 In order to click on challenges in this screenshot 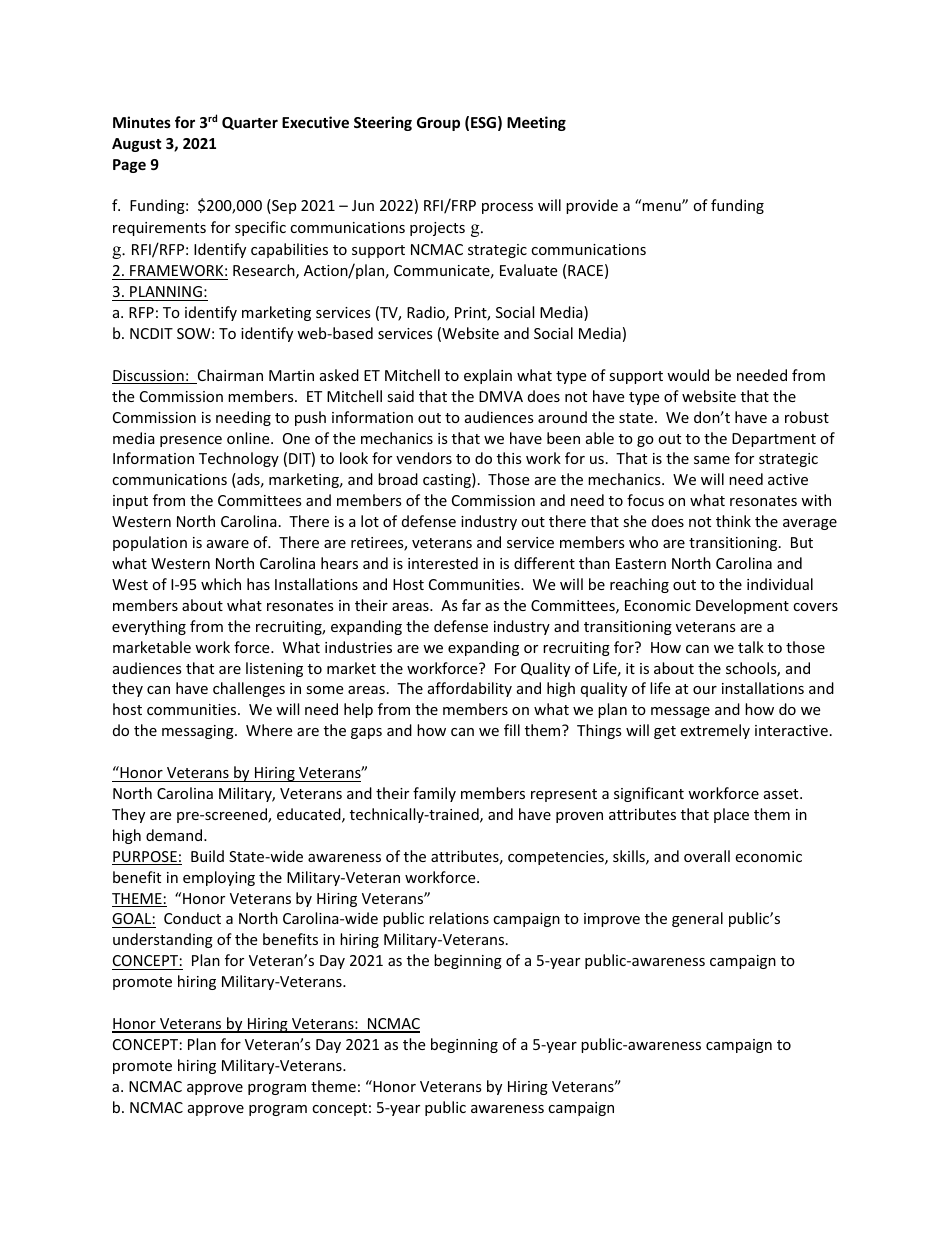, I will do `click(249, 689)`.
